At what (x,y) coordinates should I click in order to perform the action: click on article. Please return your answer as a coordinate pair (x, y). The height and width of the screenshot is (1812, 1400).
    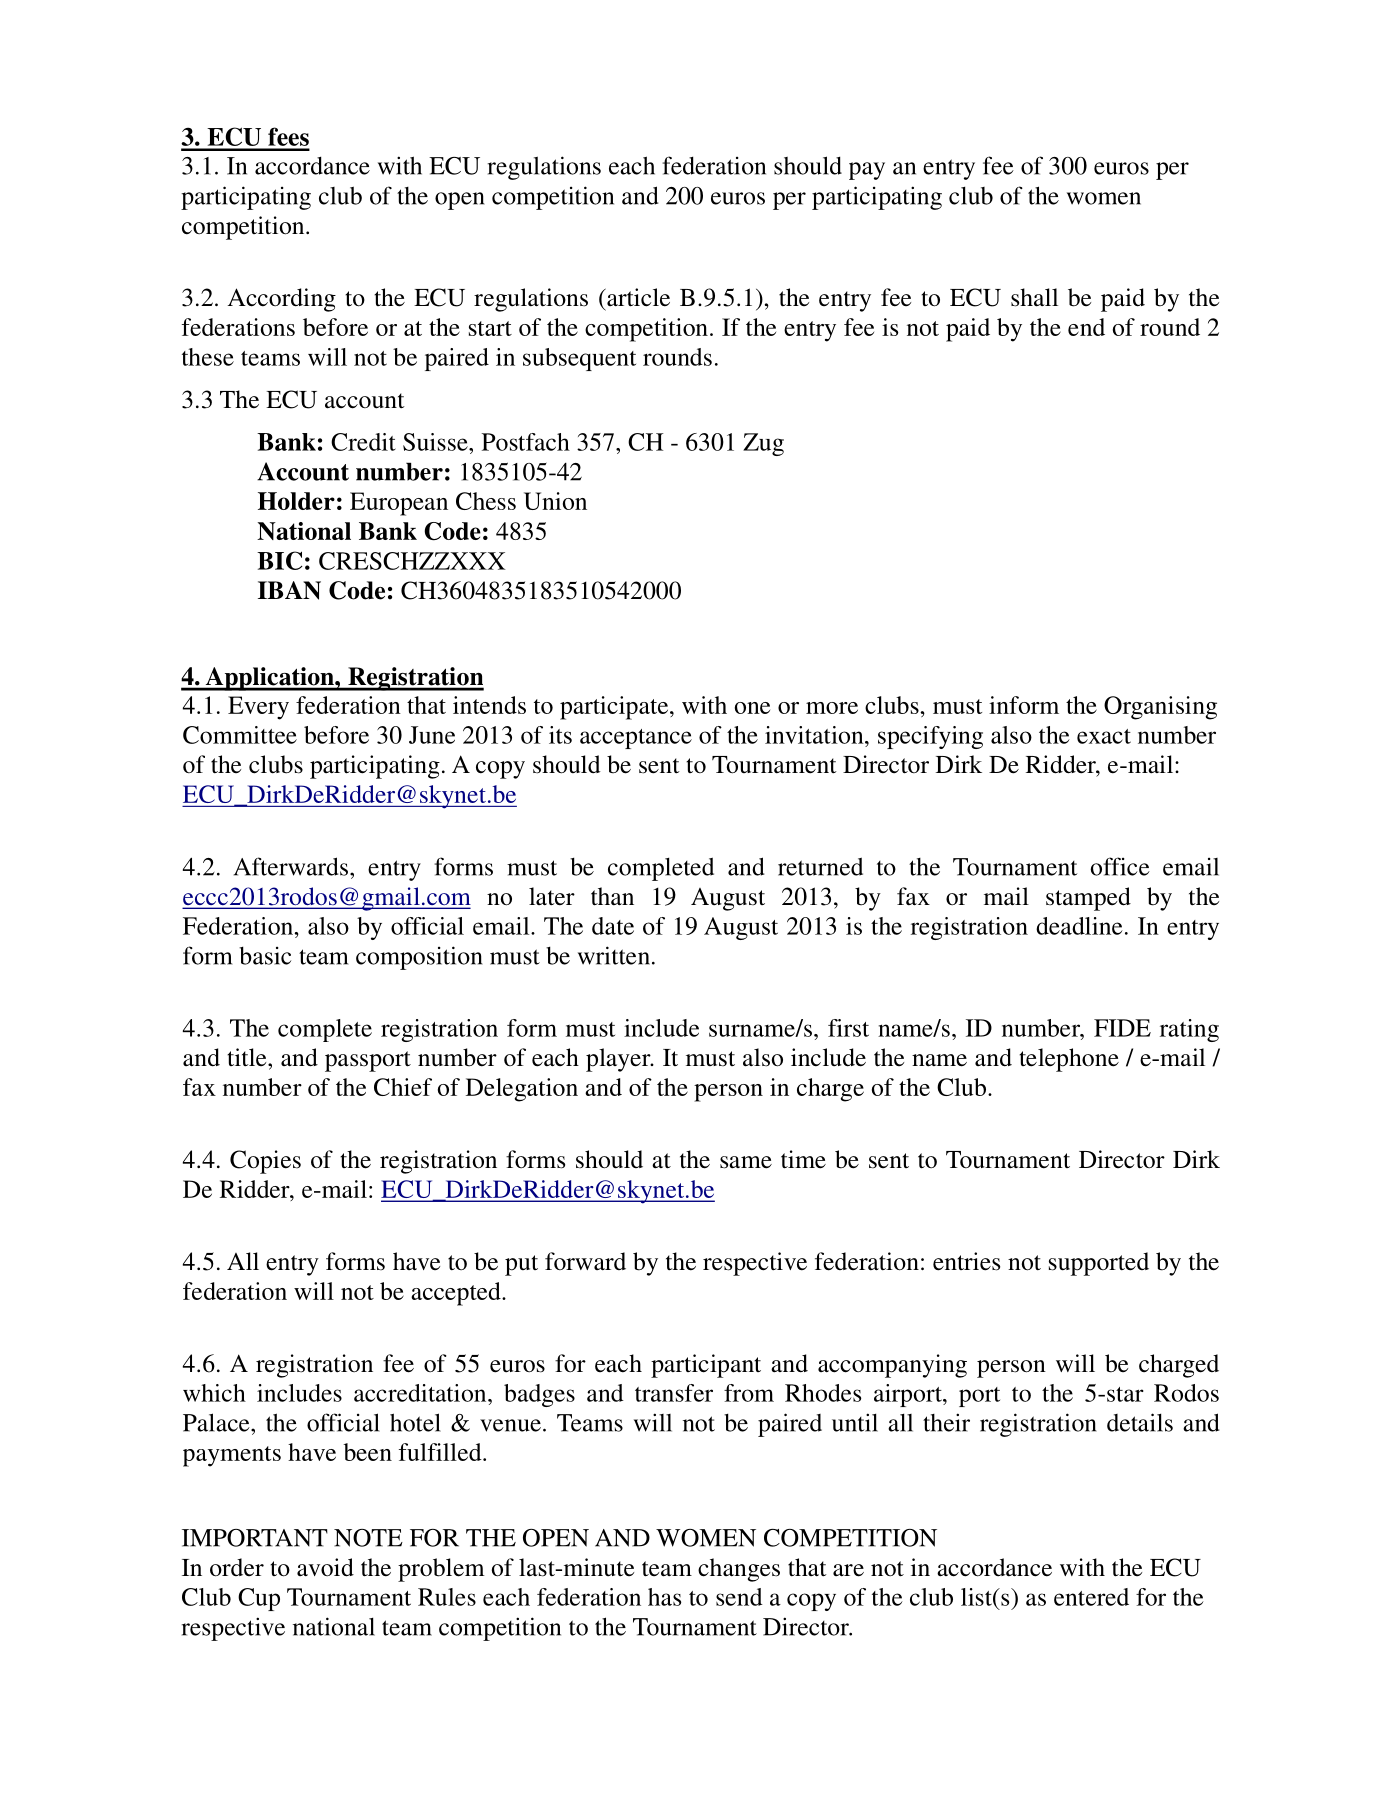
    Looking at the image, I should click on (637, 297).
